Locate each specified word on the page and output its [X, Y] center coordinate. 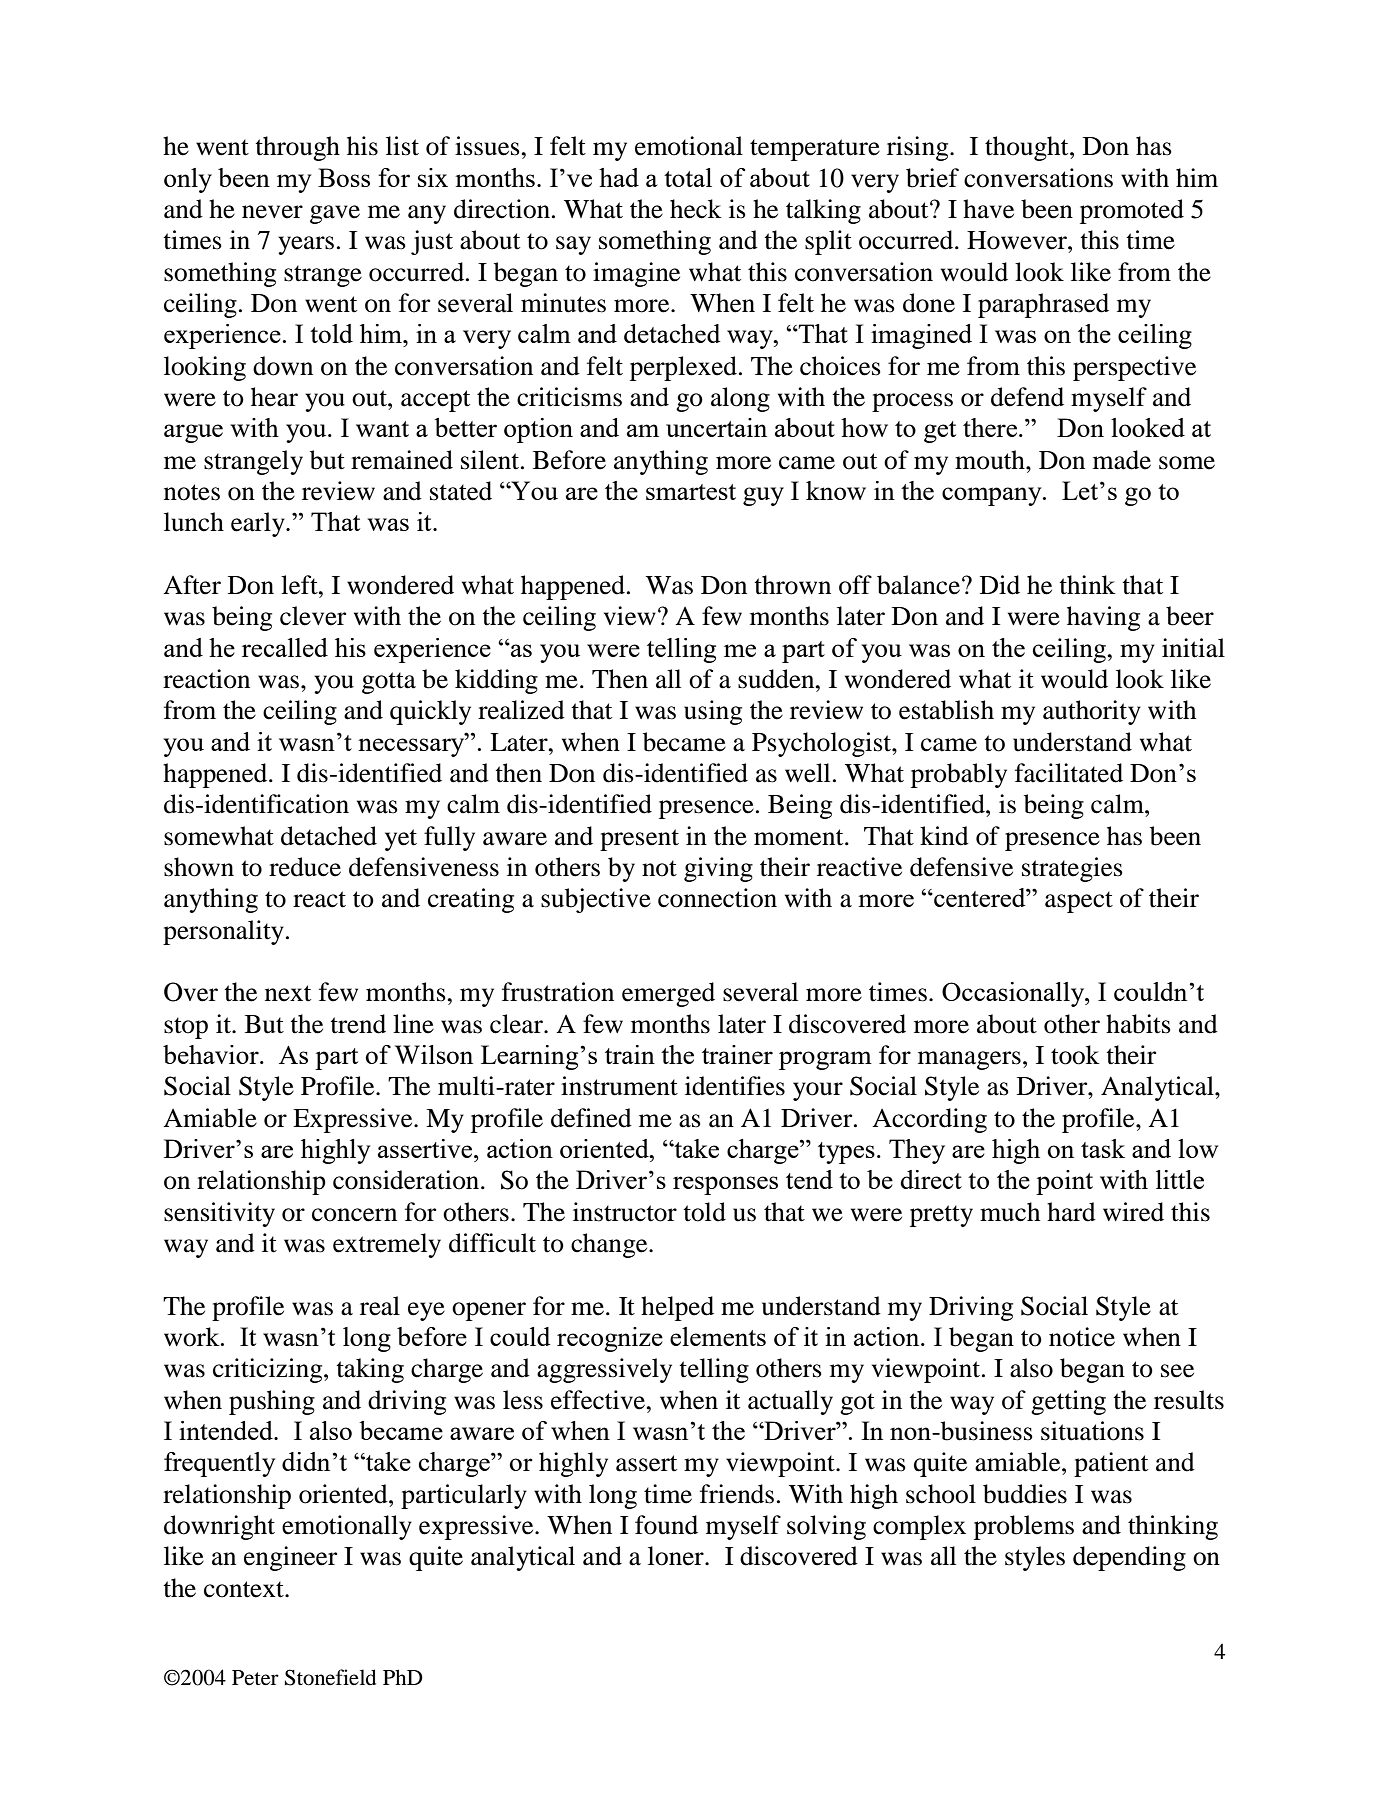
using [713, 712]
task [1103, 1148]
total [688, 177]
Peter [255, 1678]
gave [335, 214]
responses [725, 1185]
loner [677, 1556]
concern [354, 1215]
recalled [285, 647]
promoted [1132, 211]
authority [1092, 712]
